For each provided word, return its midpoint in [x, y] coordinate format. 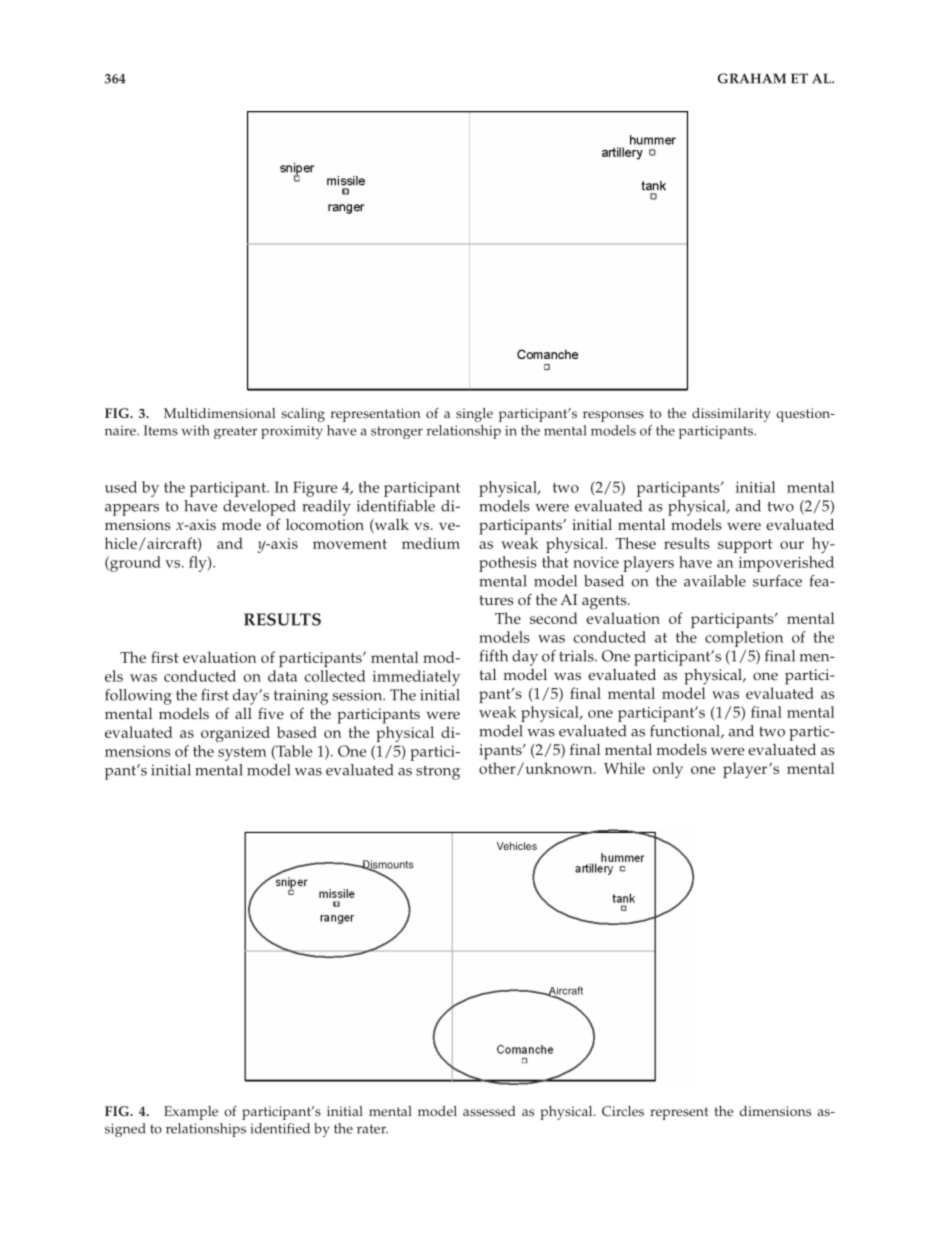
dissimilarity [731, 415]
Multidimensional [220, 413]
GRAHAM [751, 78]
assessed [489, 1111]
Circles [623, 1111]
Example [191, 1113]
